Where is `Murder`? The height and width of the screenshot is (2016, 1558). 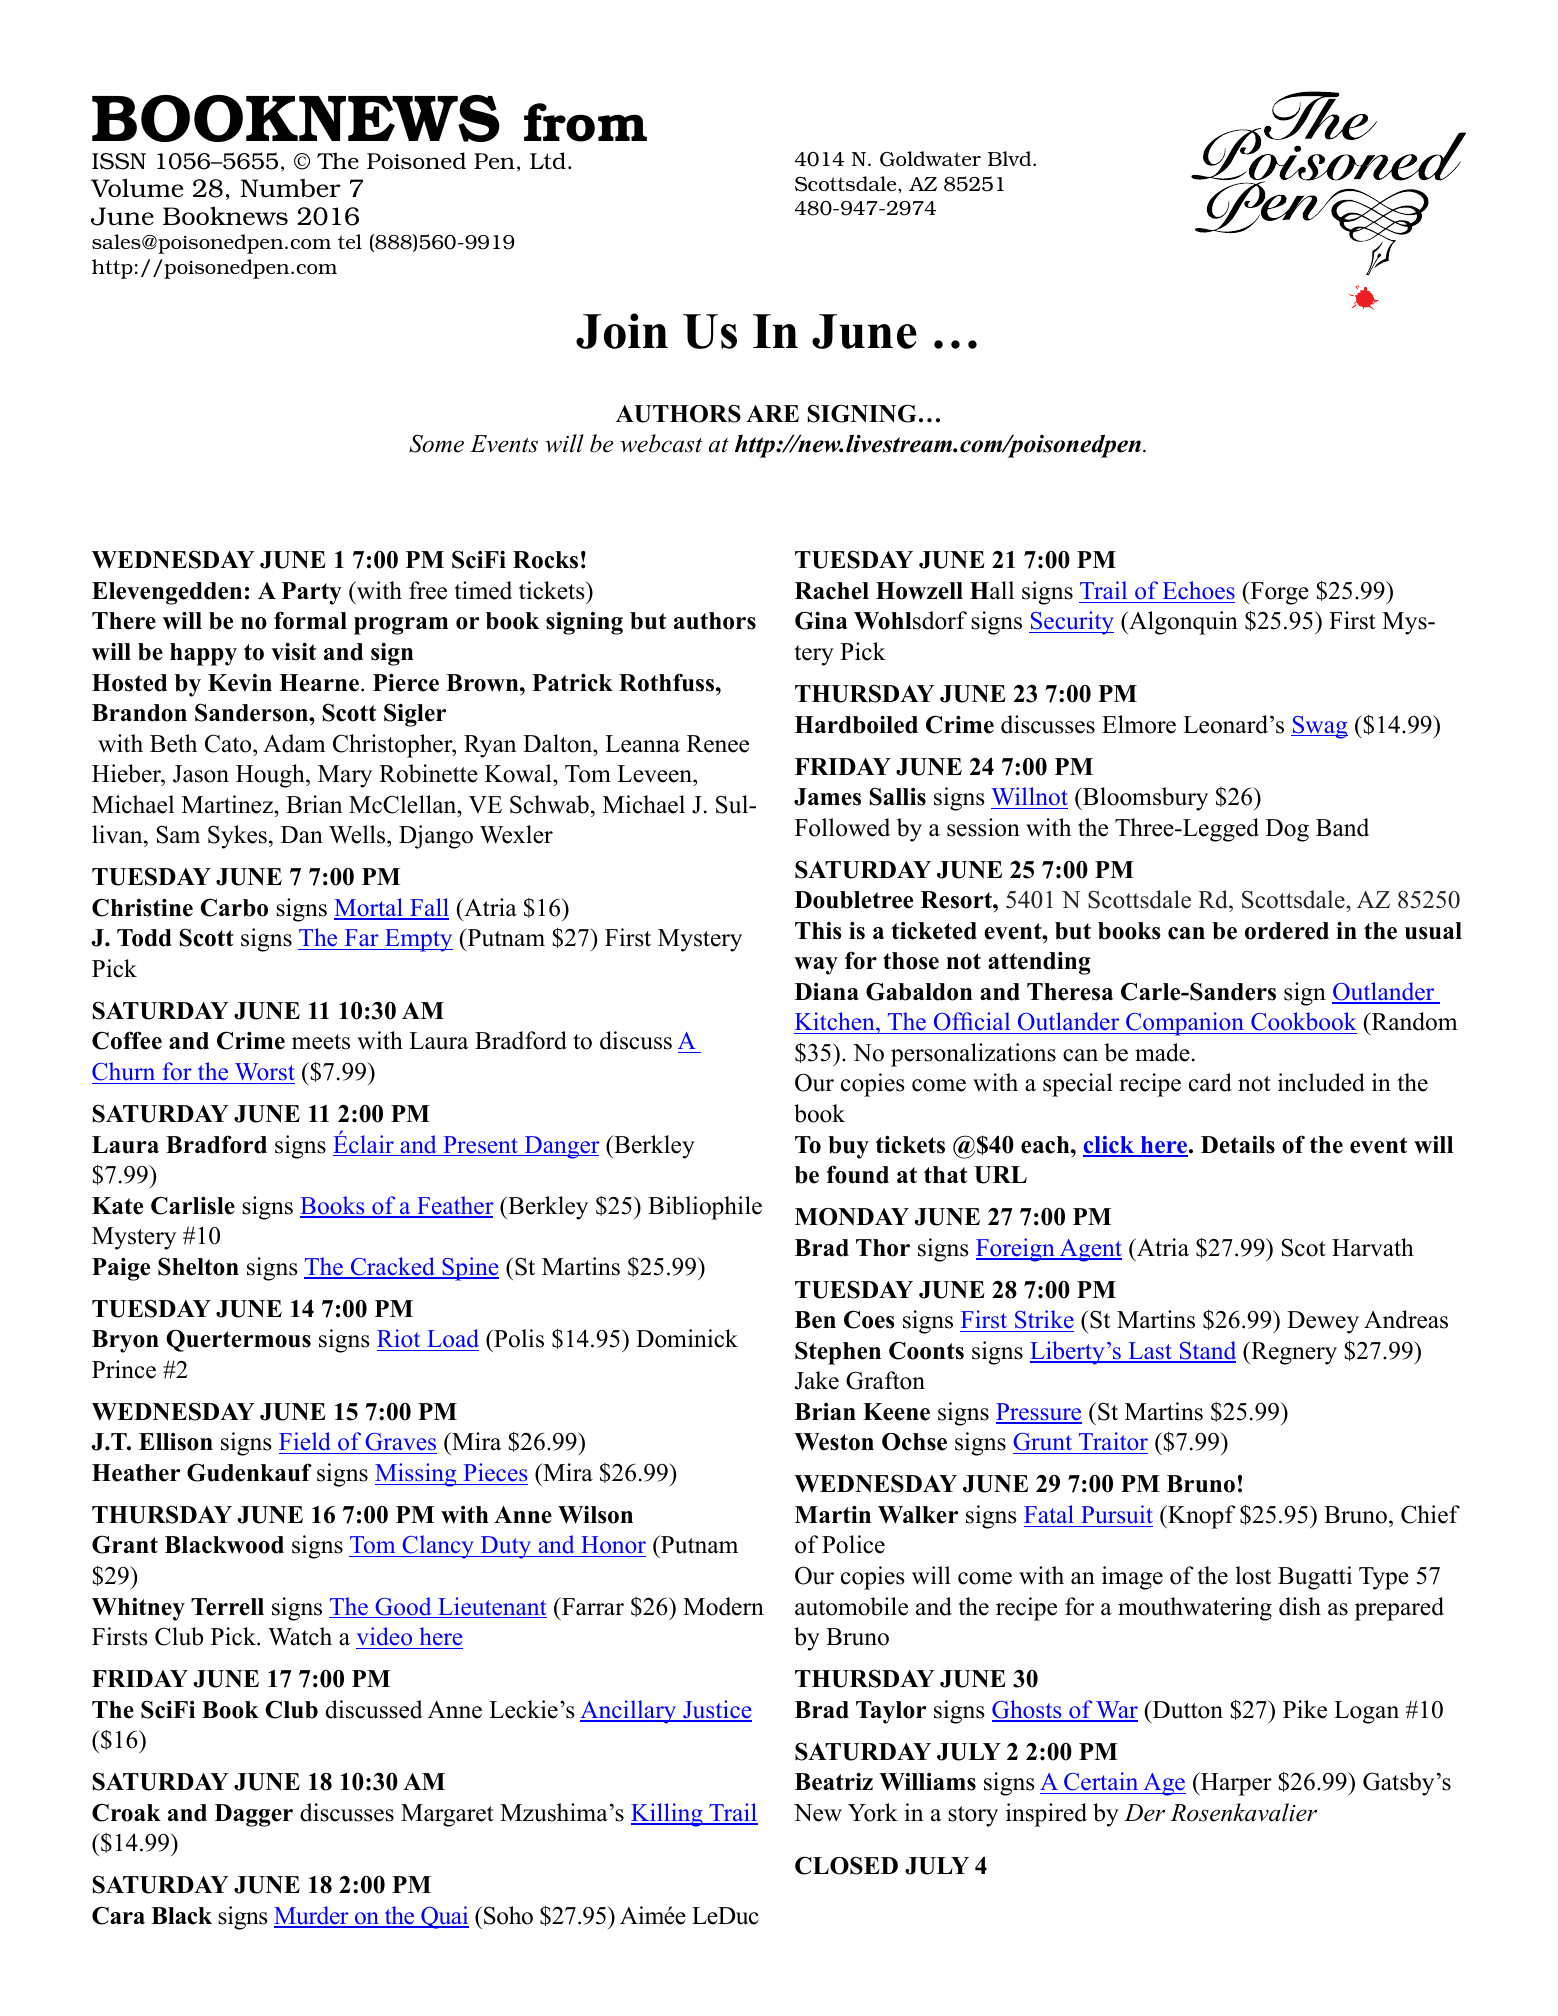 Murder is located at coordinates (312, 1916).
